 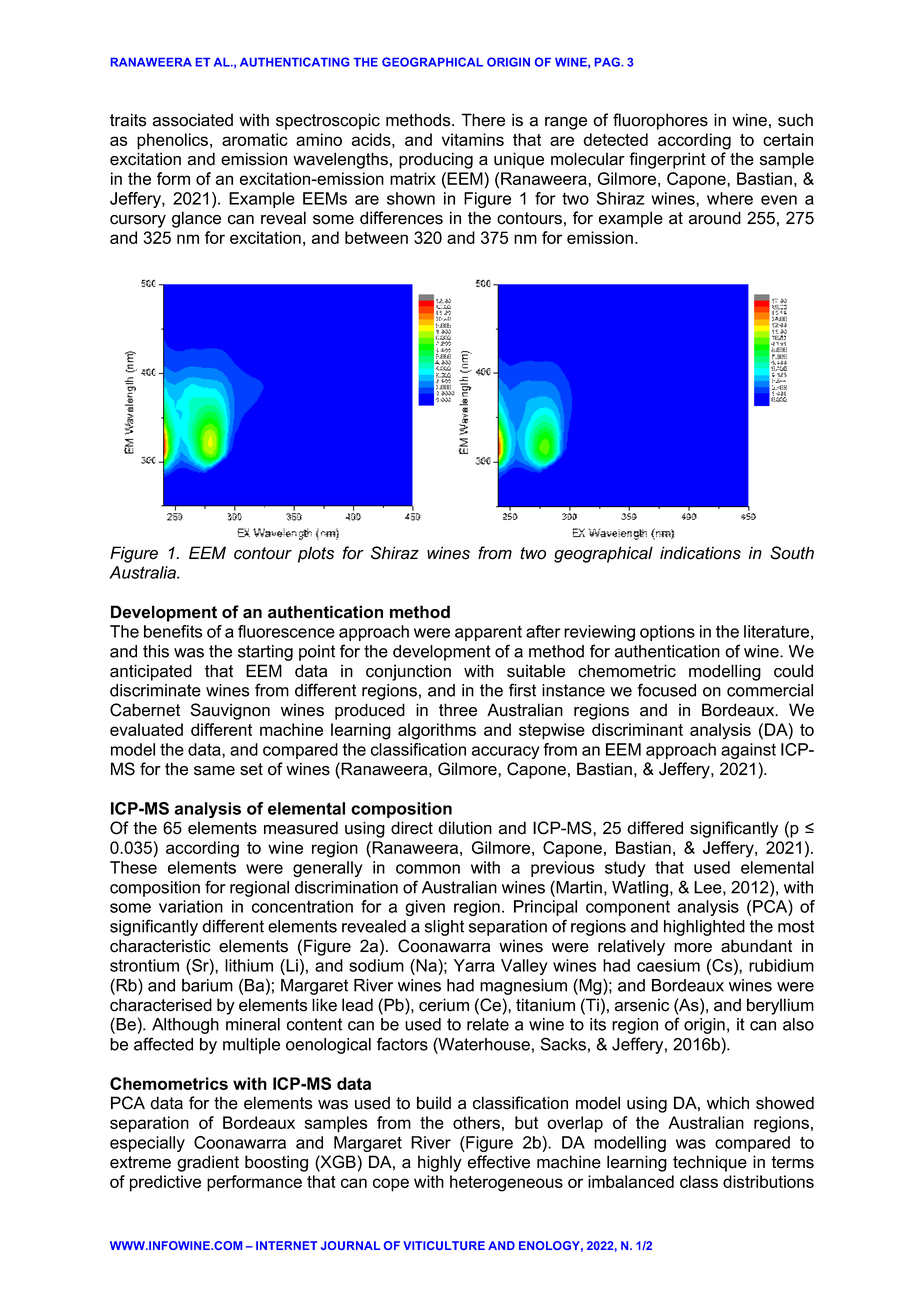 I want to click on benefits, so click(x=173, y=631).
